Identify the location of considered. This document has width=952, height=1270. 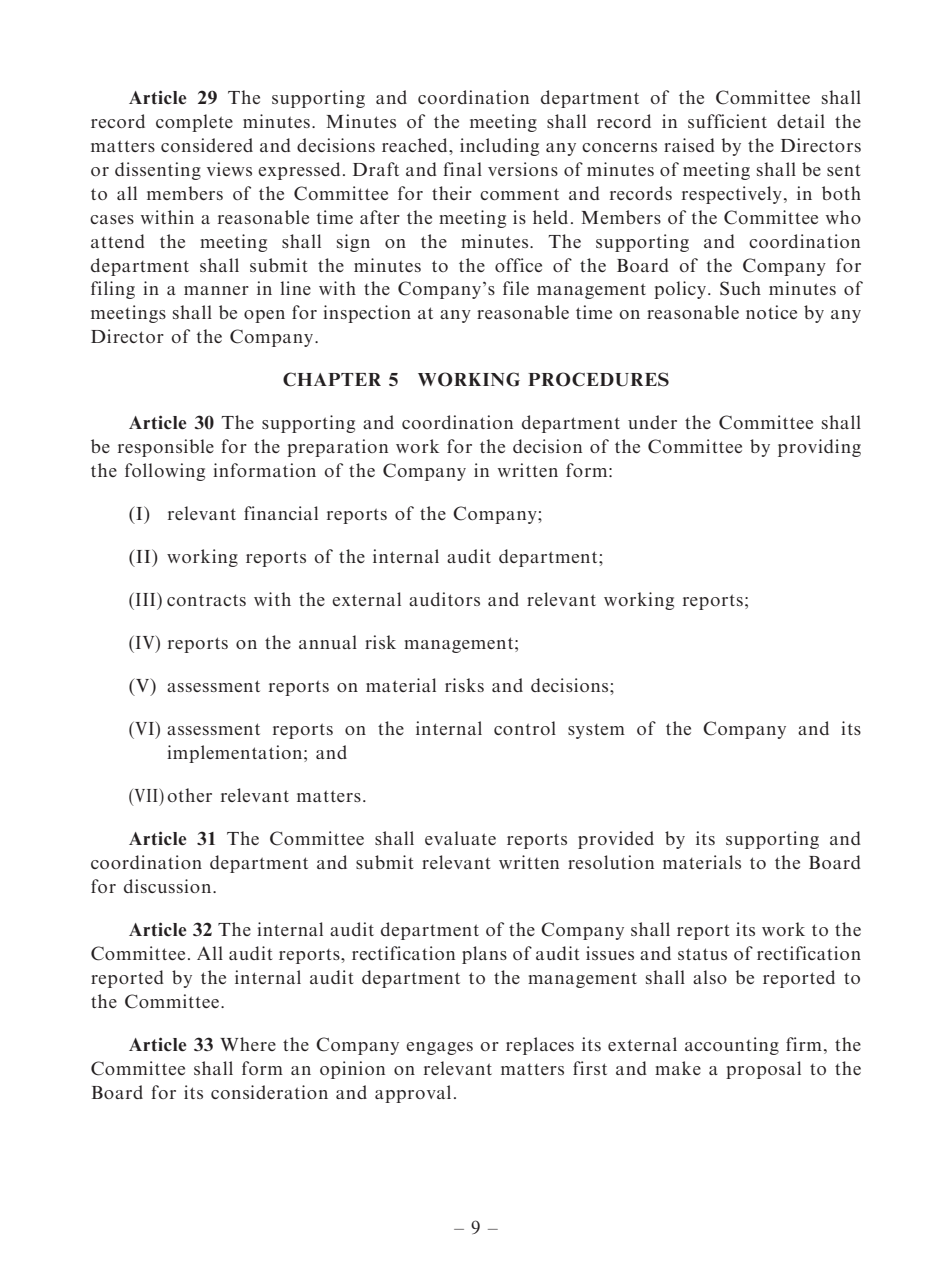
(207, 145).
